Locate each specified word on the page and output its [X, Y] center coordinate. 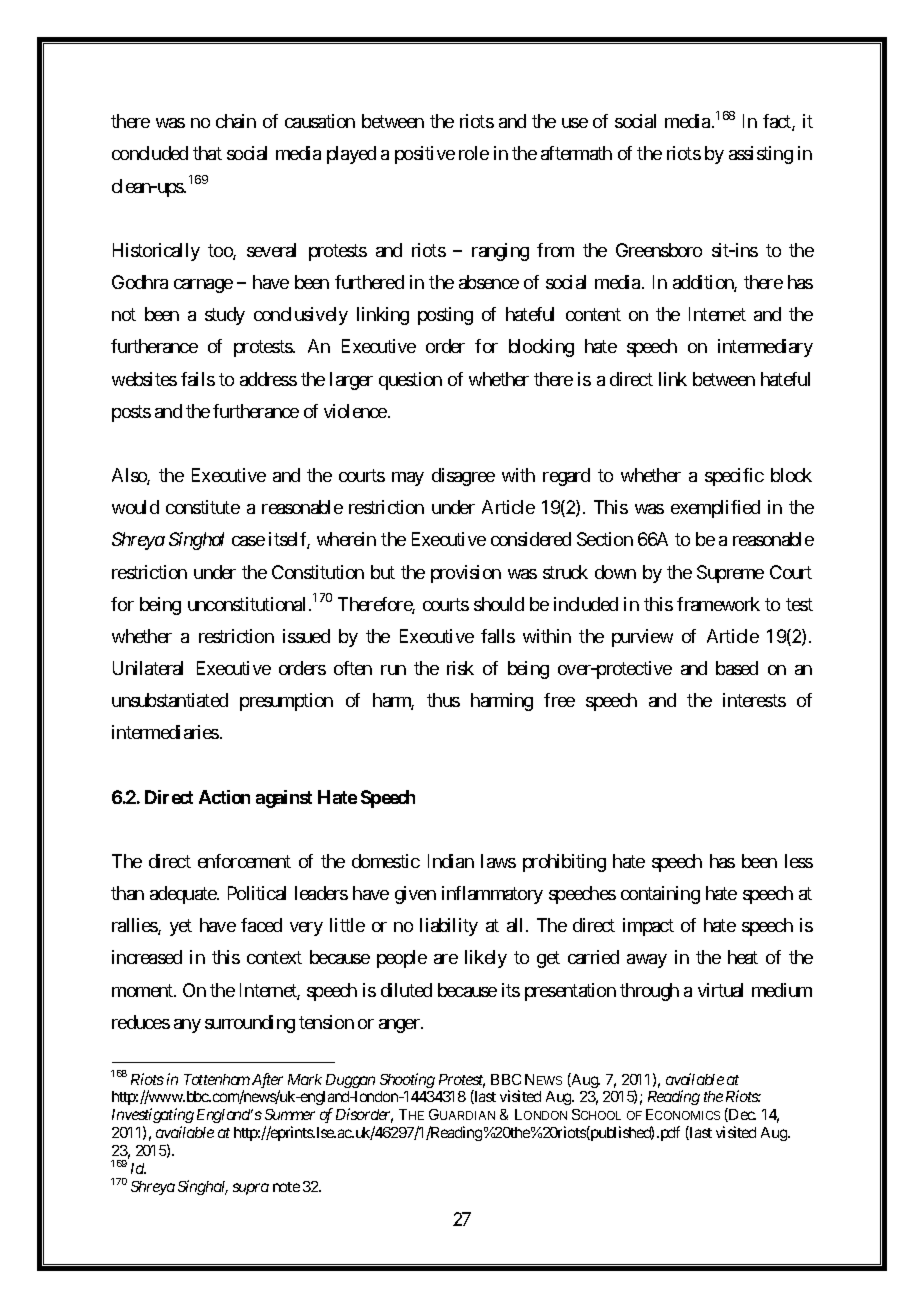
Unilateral [148, 668]
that [207, 153]
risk [460, 668]
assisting [761, 155]
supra [251, 1189]
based [737, 668]
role [474, 153]
